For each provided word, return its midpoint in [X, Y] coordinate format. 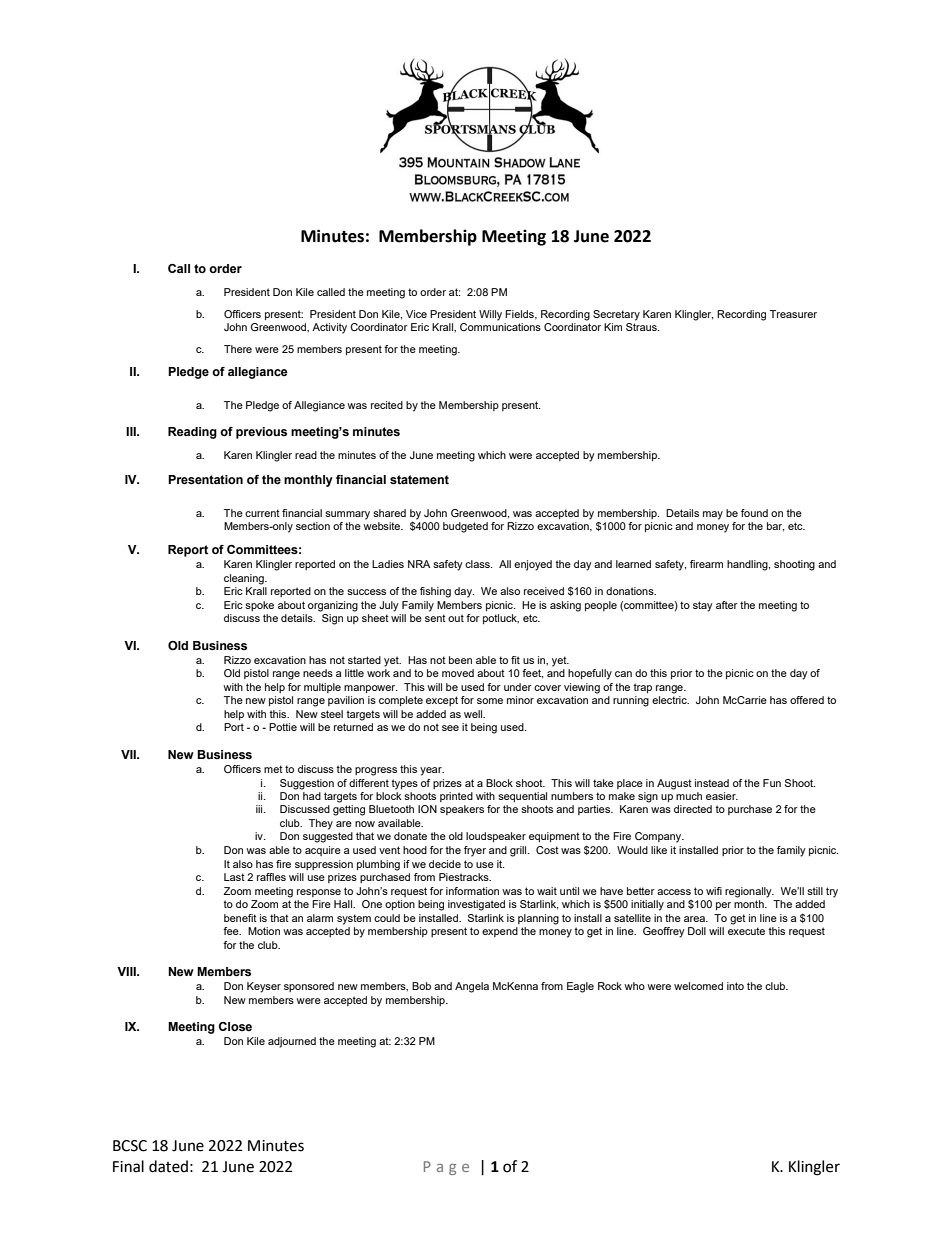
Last [234, 877]
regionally [749, 892]
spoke [259, 606]
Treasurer [793, 314]
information [472, 891]
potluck [501, 619]
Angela [472, 987]
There [238, 349]
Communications [500, 325]
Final [128, 1166]
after [727, 605]
